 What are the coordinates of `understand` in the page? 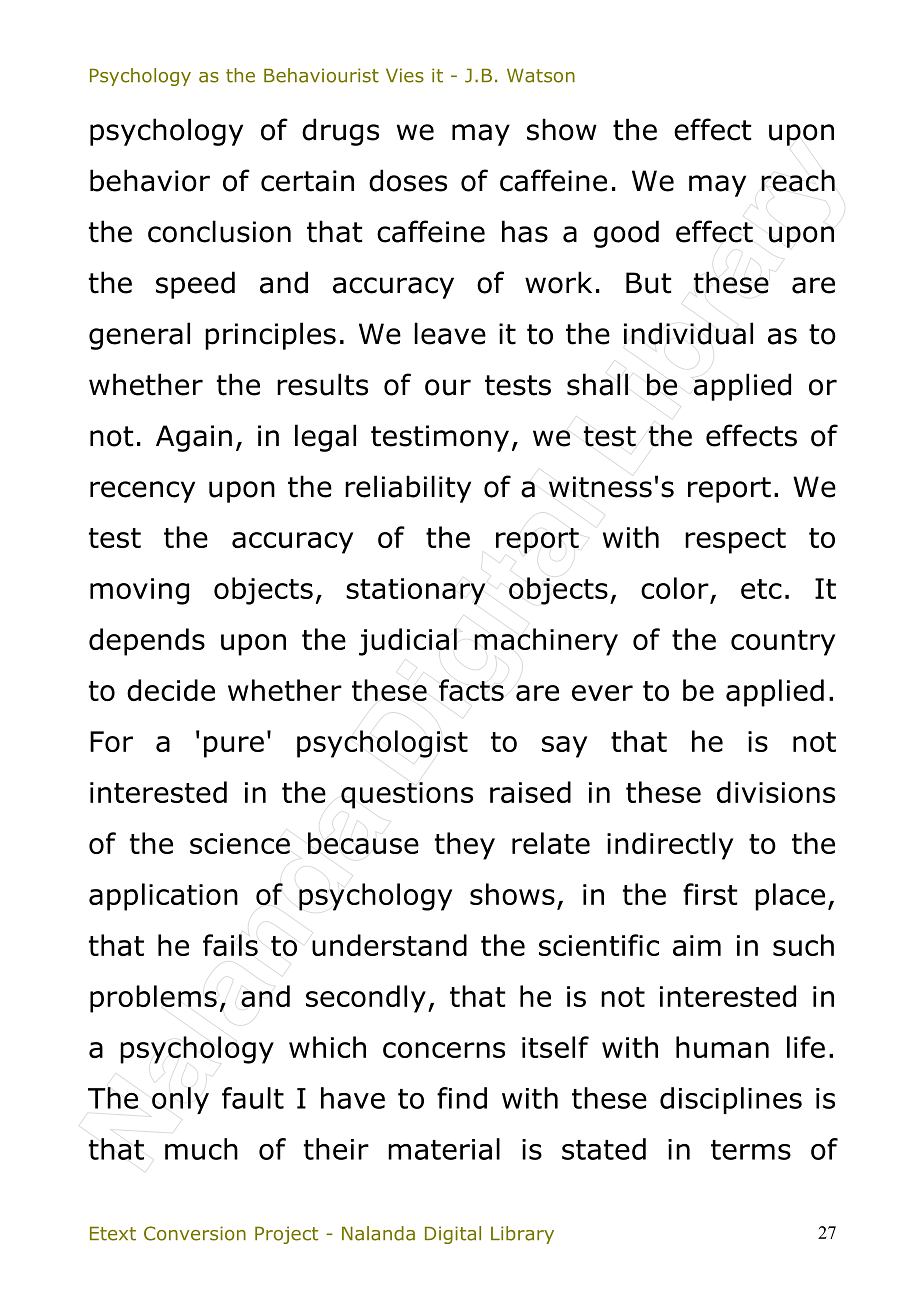 It's located at (389, 945).
